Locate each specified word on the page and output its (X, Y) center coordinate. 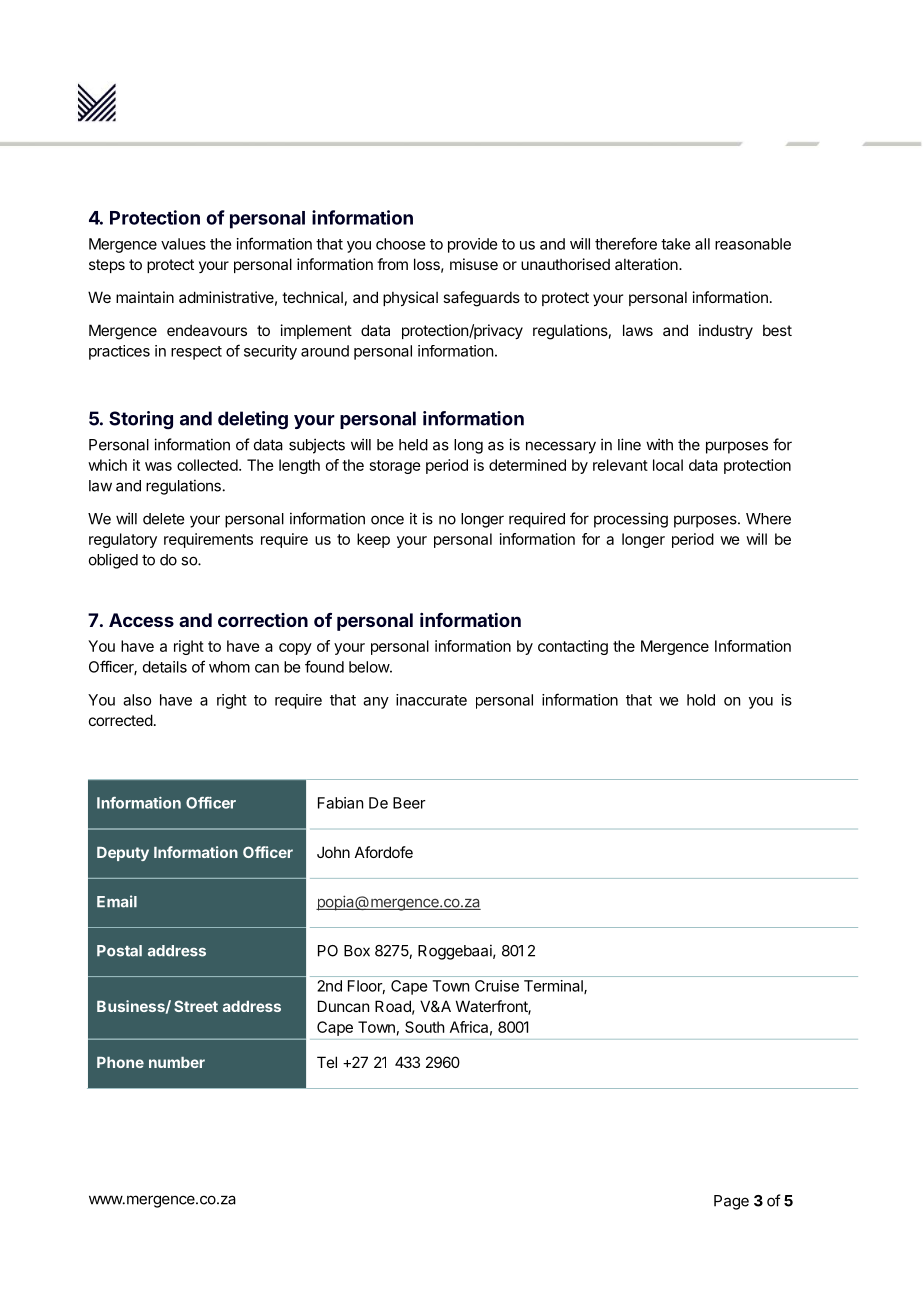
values (183, 244)
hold (701, 700)
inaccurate (431, 700)
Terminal (554, 987)
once (387, 520)
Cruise (497, 986)
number (177, 1062)
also (137, 700)
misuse (474, 264)
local (668, 465)
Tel (327, 1062)
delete (163, 519)
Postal (119, 951)
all (702, 244)
